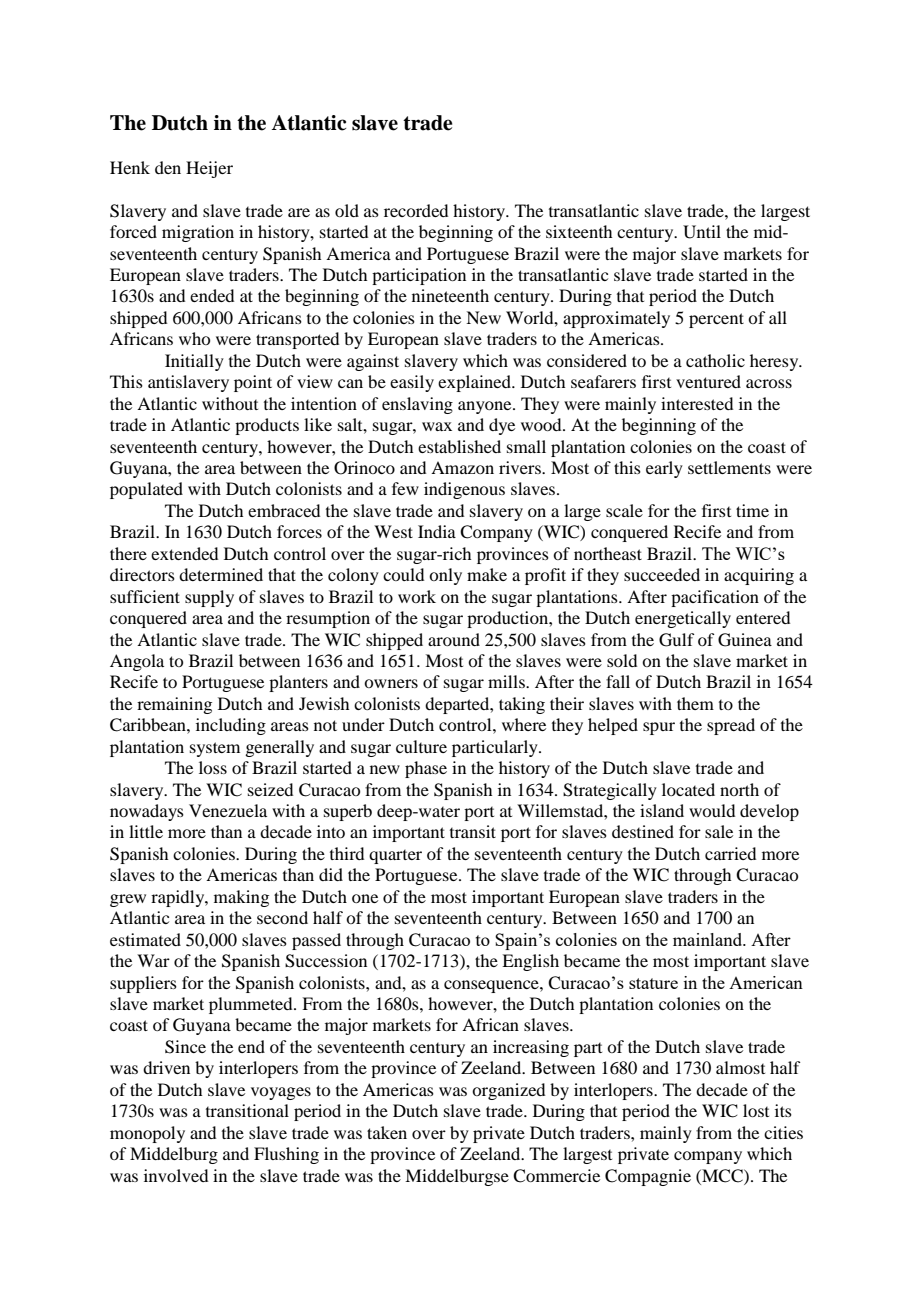 The image size is (924, 1308). Describe the element at coordinates (395, 857) in the document. I see `quarter` at that location.
